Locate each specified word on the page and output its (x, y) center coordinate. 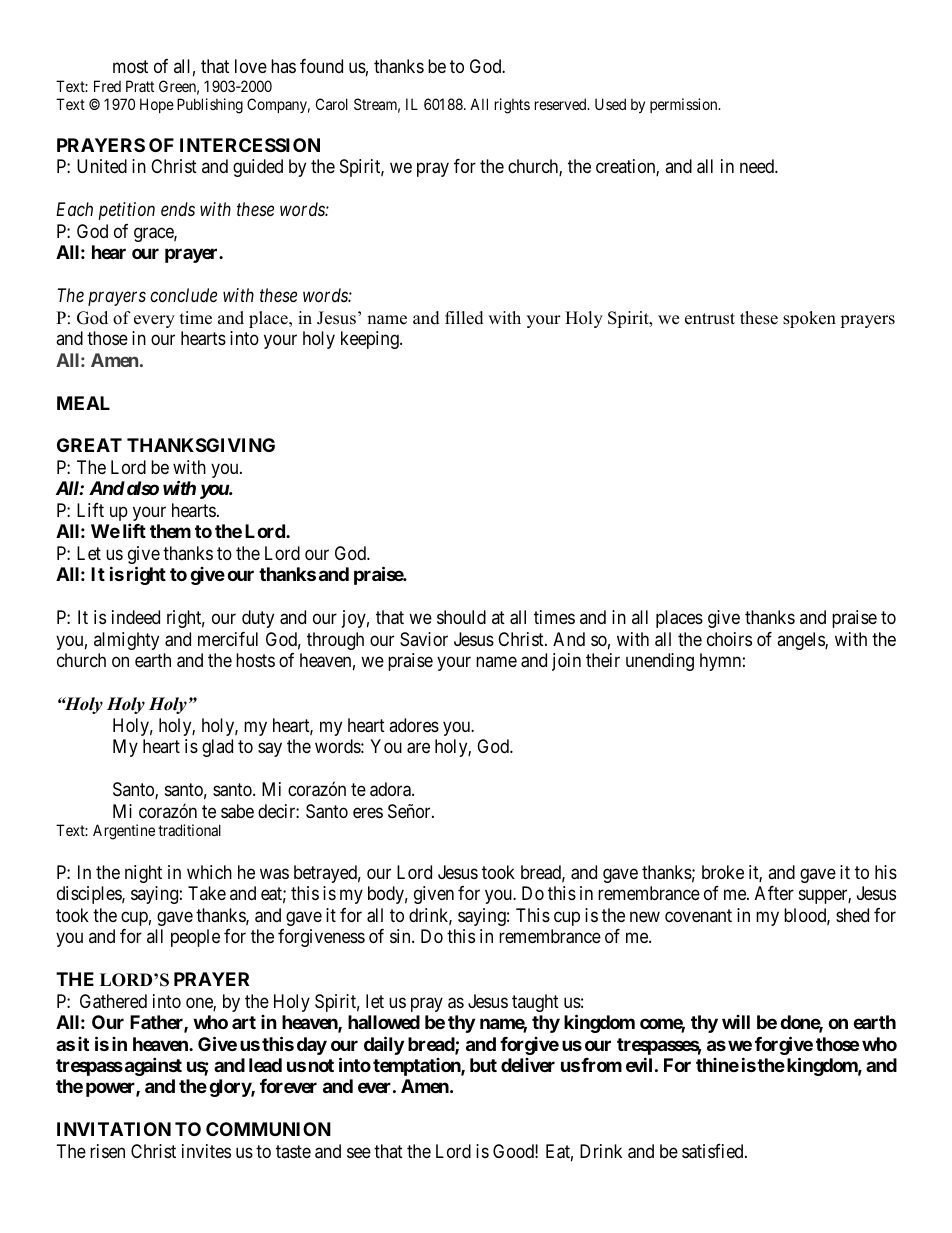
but (483, 1065)
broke (723, 872)
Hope (157, 105)
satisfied (714, 1151)
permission (685, 105)
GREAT (89, 445)
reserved (562, 104)
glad (217, 748)
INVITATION (114, 1129)
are (418, 748)
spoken (809, 319)
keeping (371, 340)
